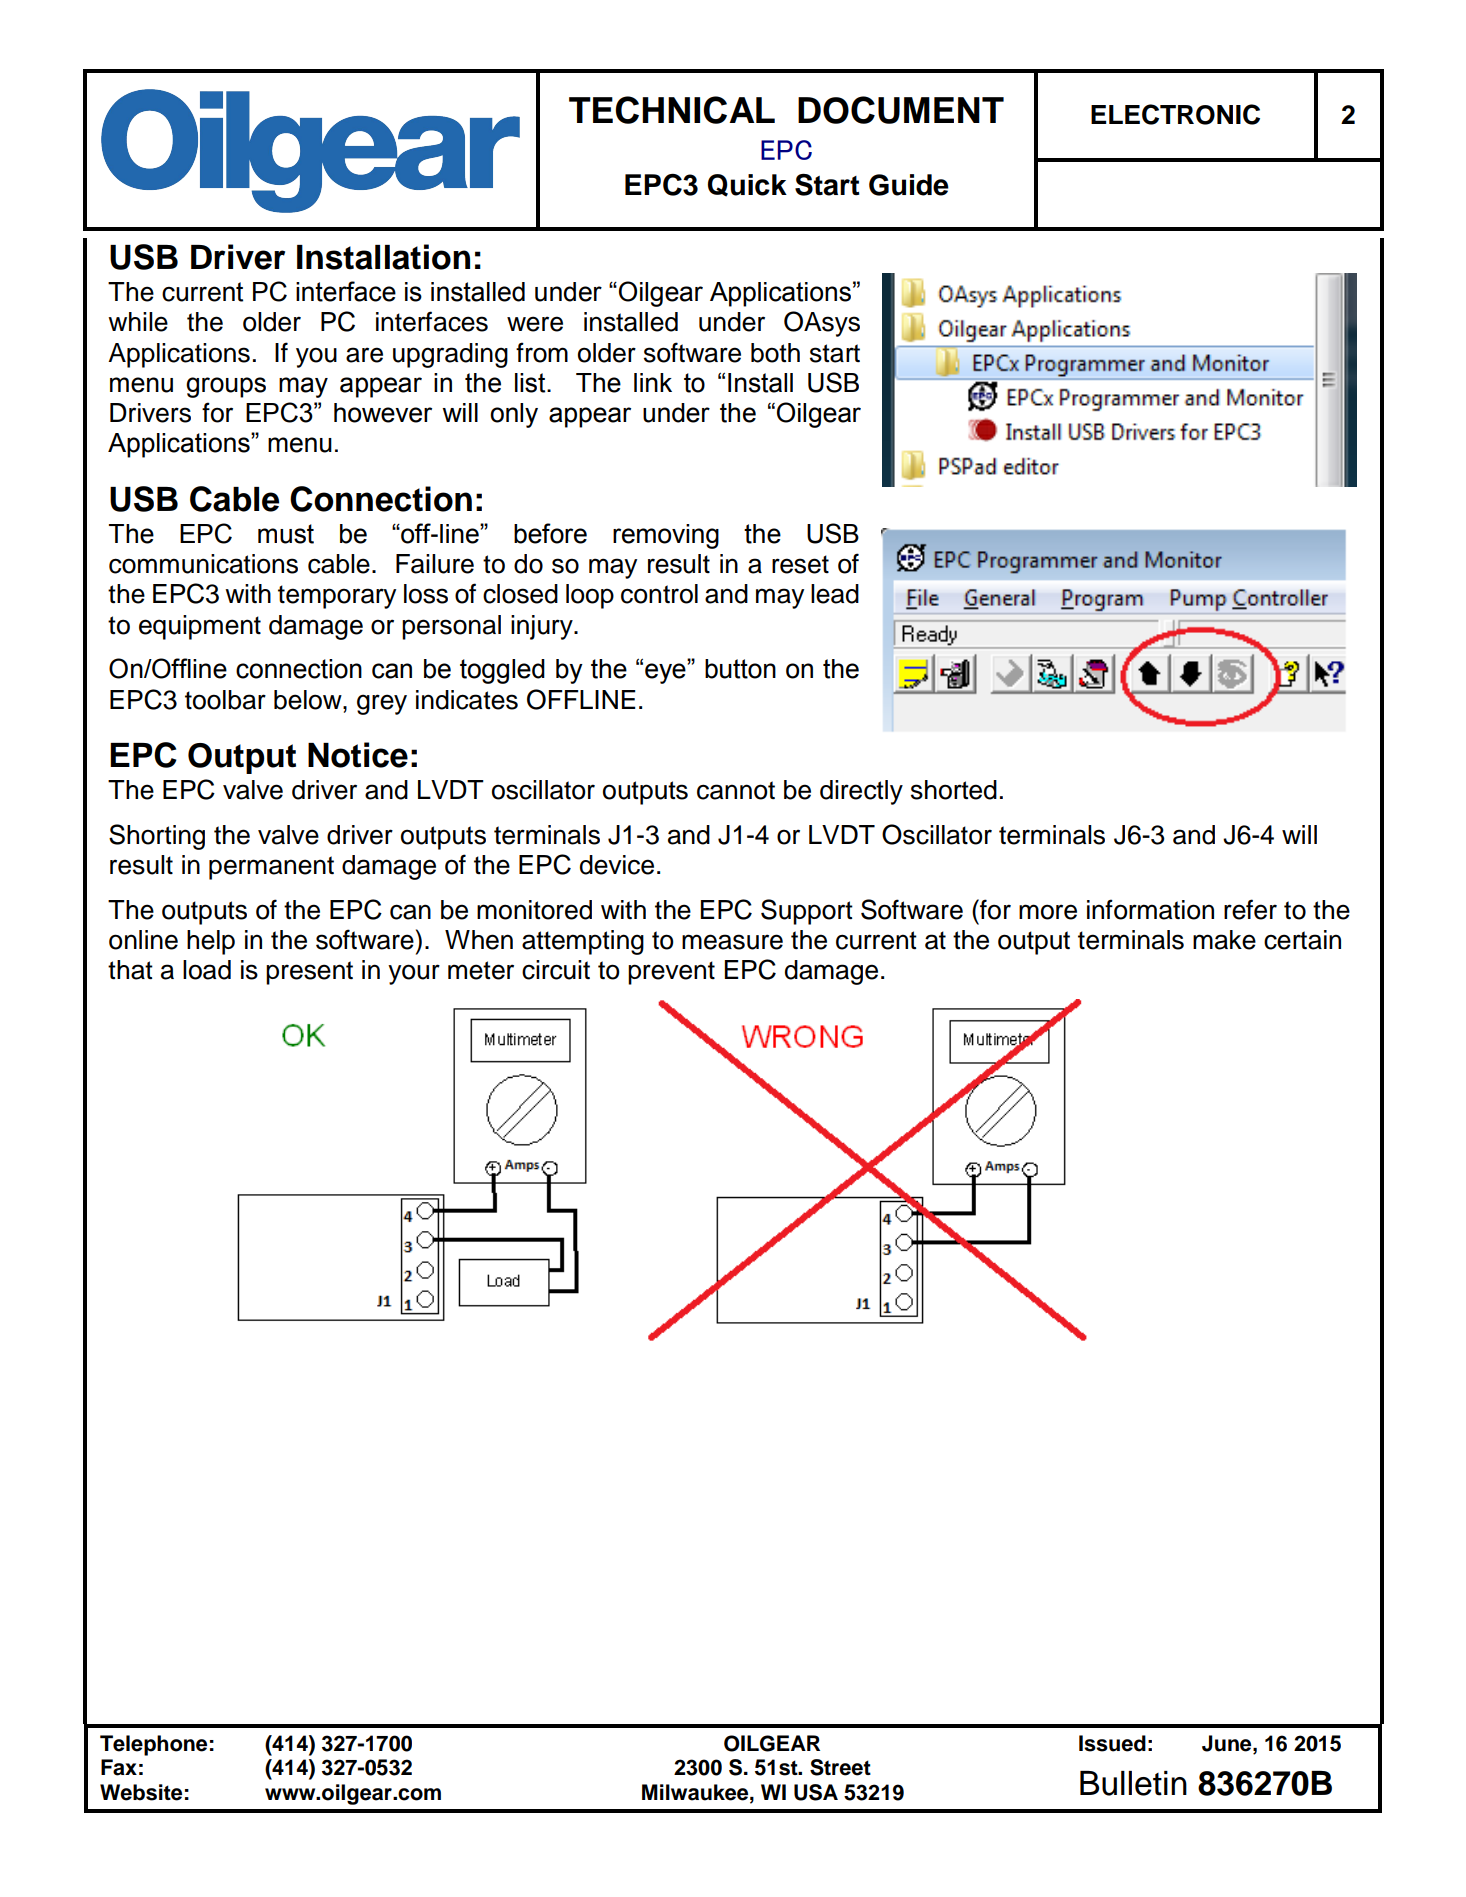  Describe the element at coordinates (1224, 940) in the image. I see `make` at that location.
